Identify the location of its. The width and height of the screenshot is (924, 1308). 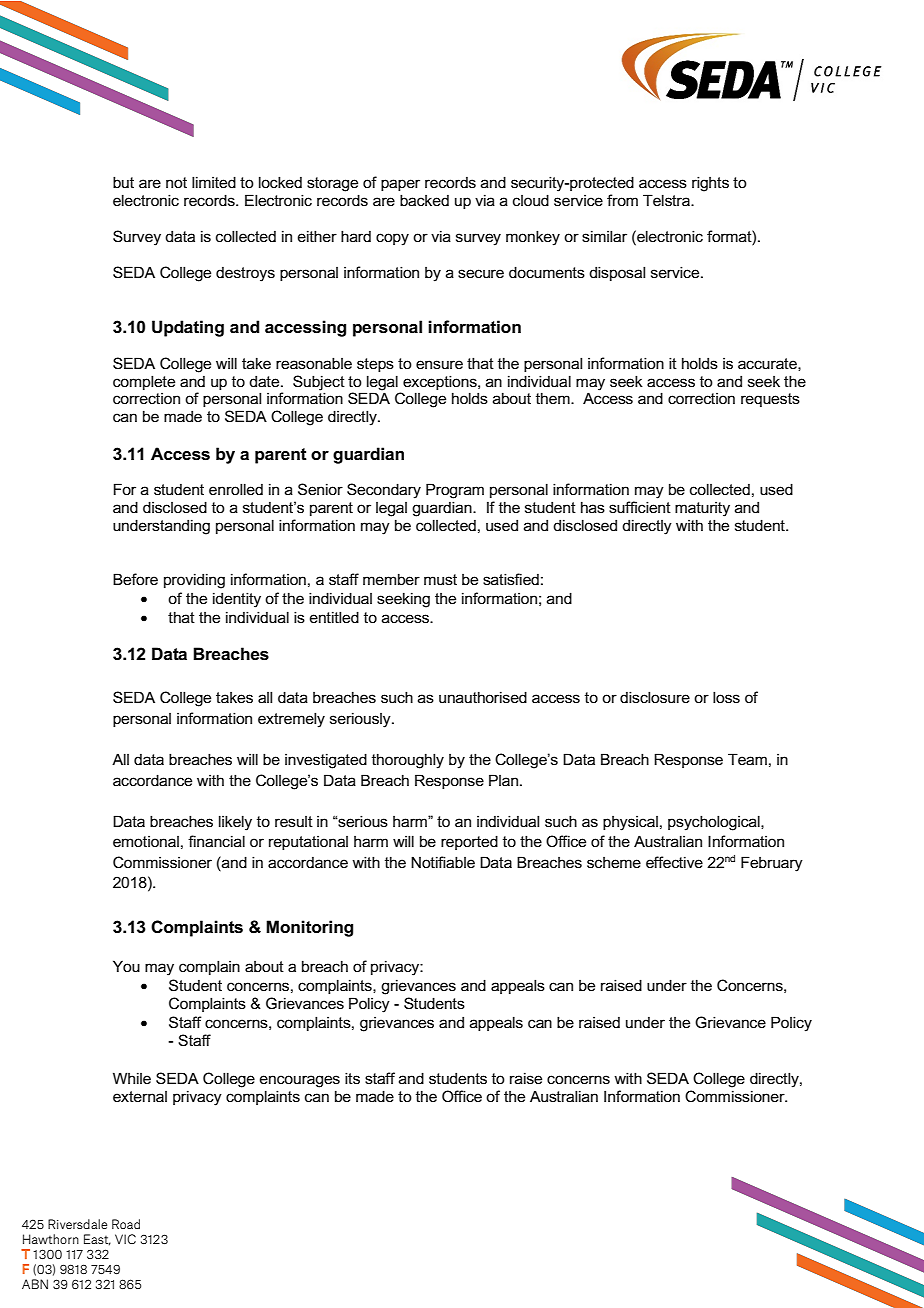
(352, 1078).
